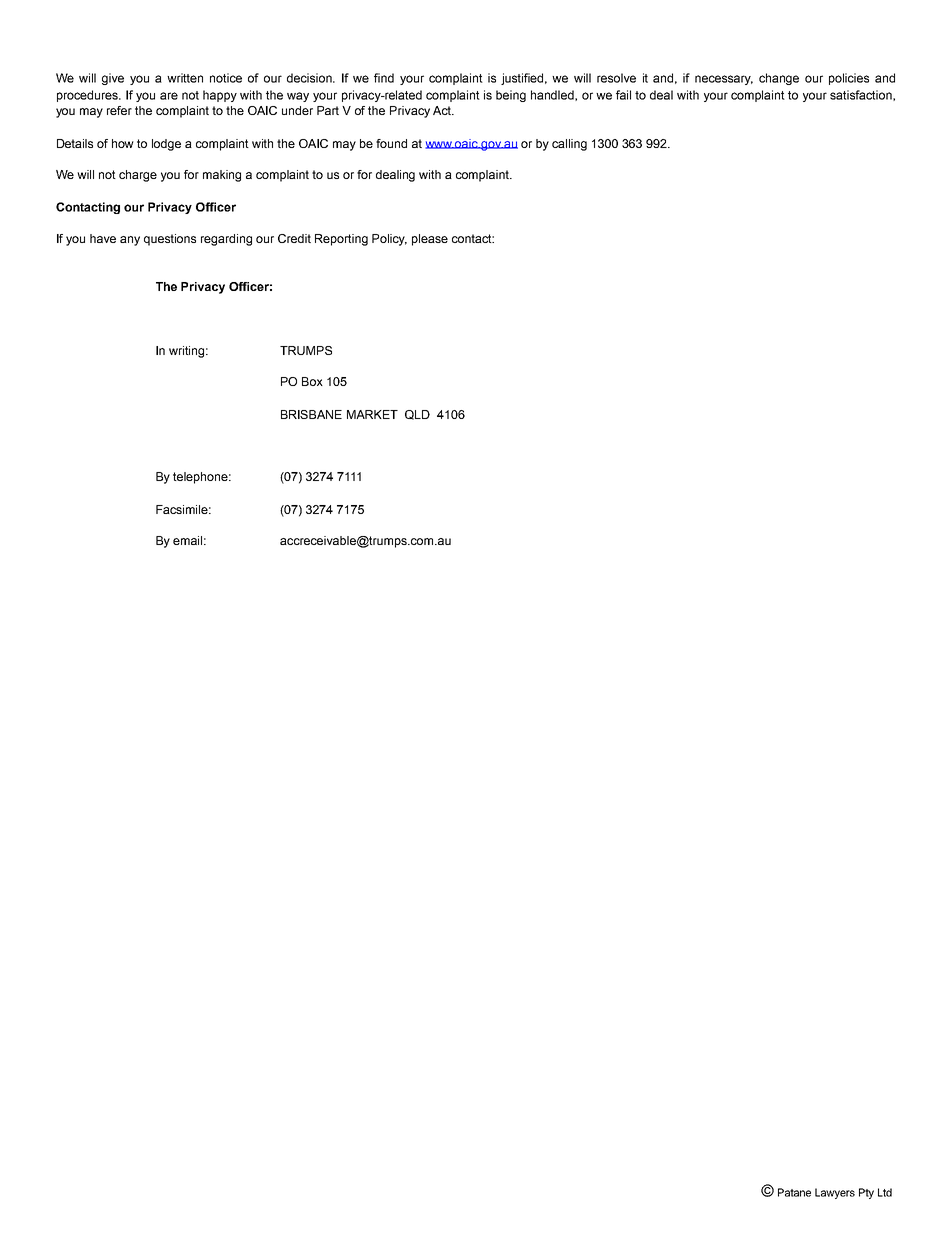  Describe the element at coordinates (169, 96) in the screenshot. I see `are` at that location.
